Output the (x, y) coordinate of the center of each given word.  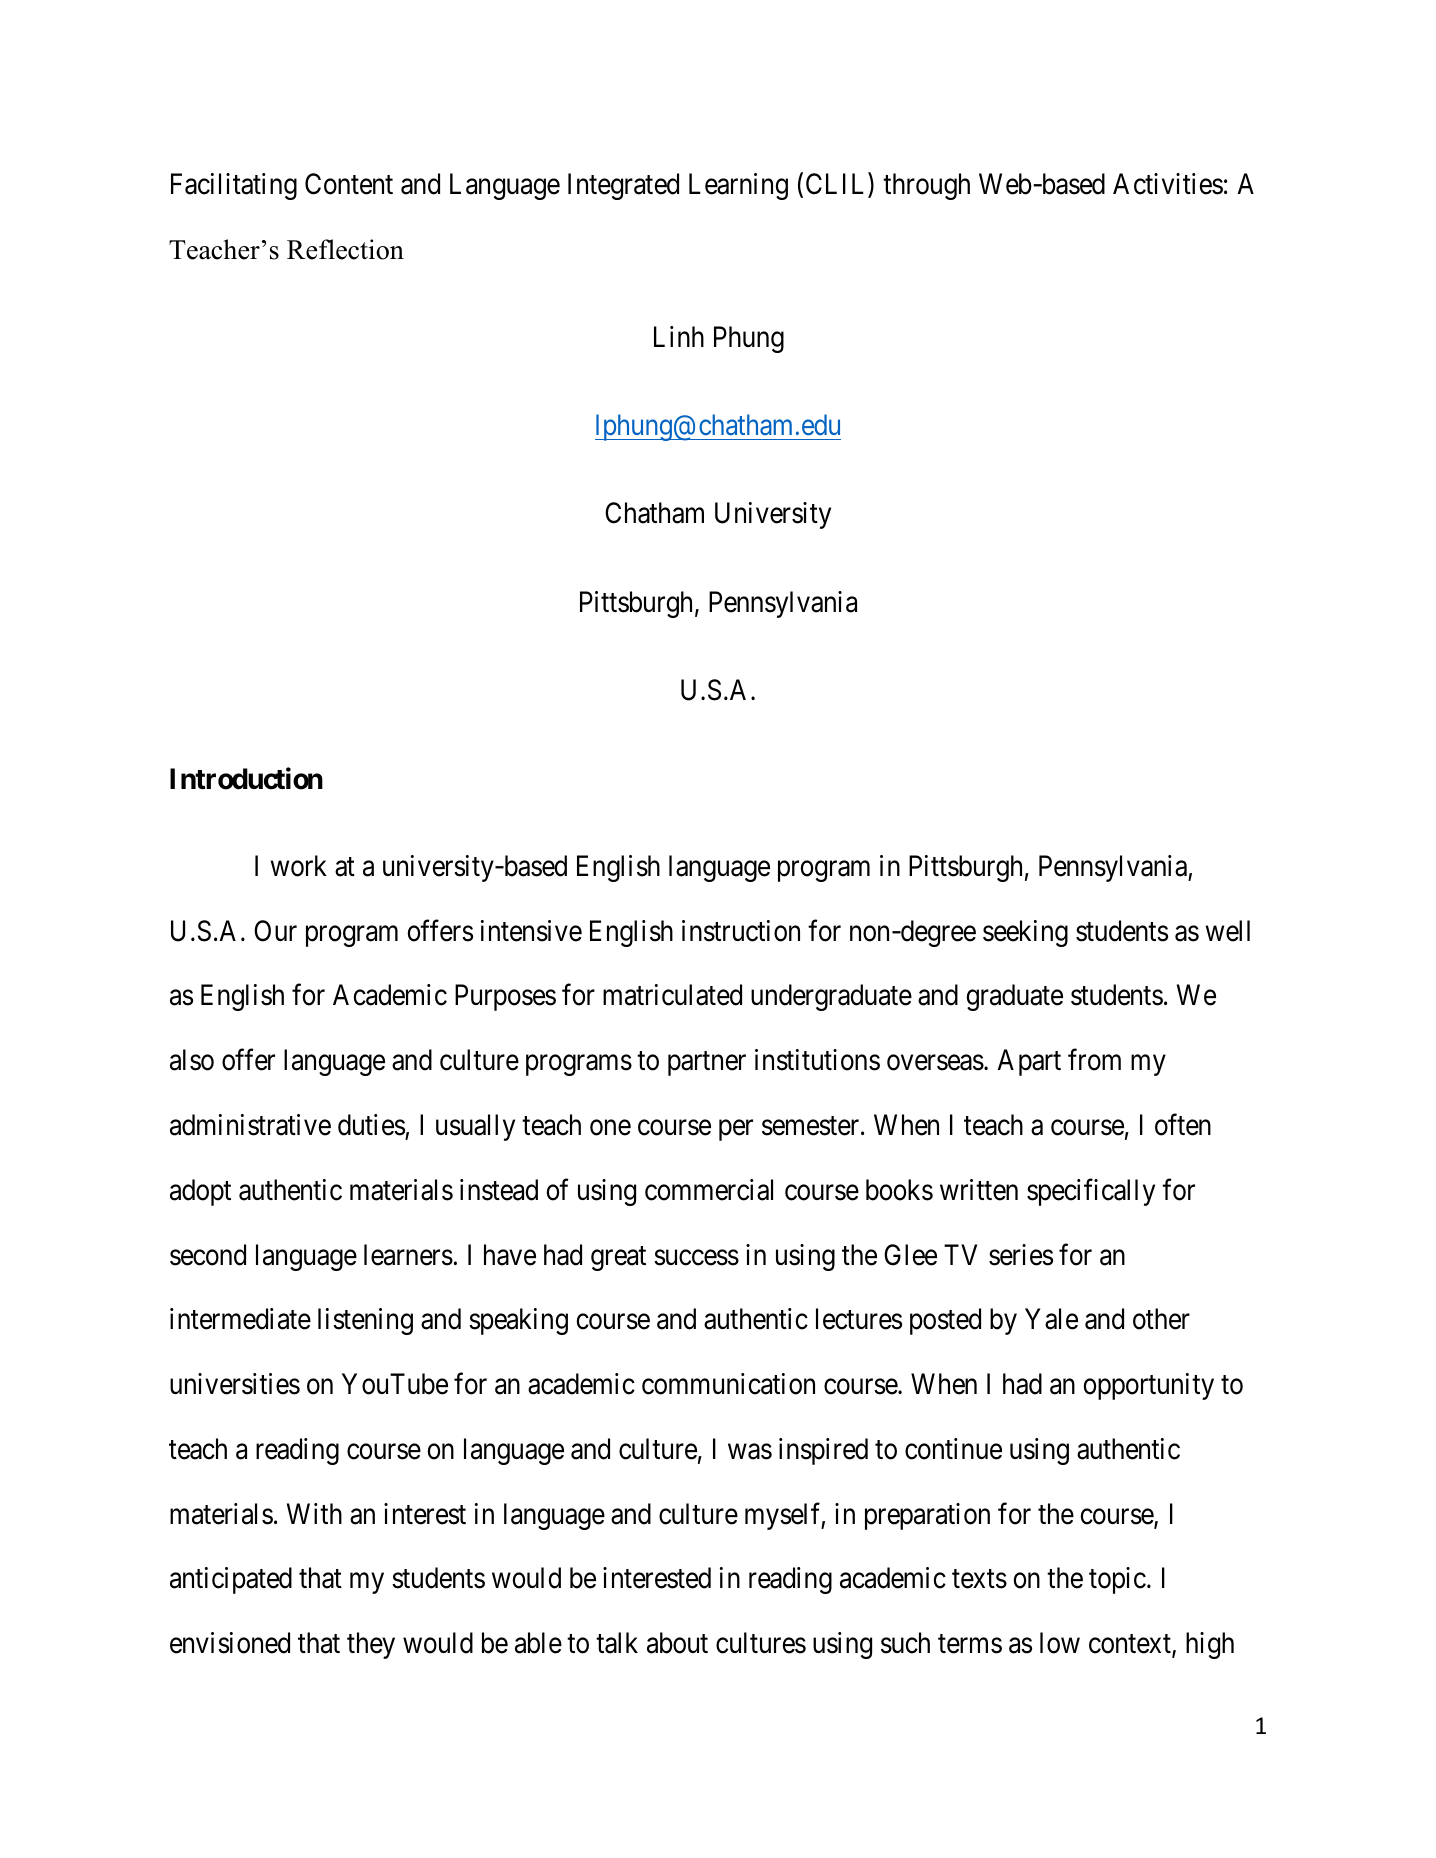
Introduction (246, 778)
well (1228, 931)
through (926, 186)
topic (1117, 1580)
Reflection (345, 249)
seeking (1025, 933)
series (1021, 1255)
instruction (741, 931)
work (299, 866)
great (618, 1258)
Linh (679, 336)
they (371, 1645)
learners (408, 1255)
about (677, 1643)
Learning (738, 186)
